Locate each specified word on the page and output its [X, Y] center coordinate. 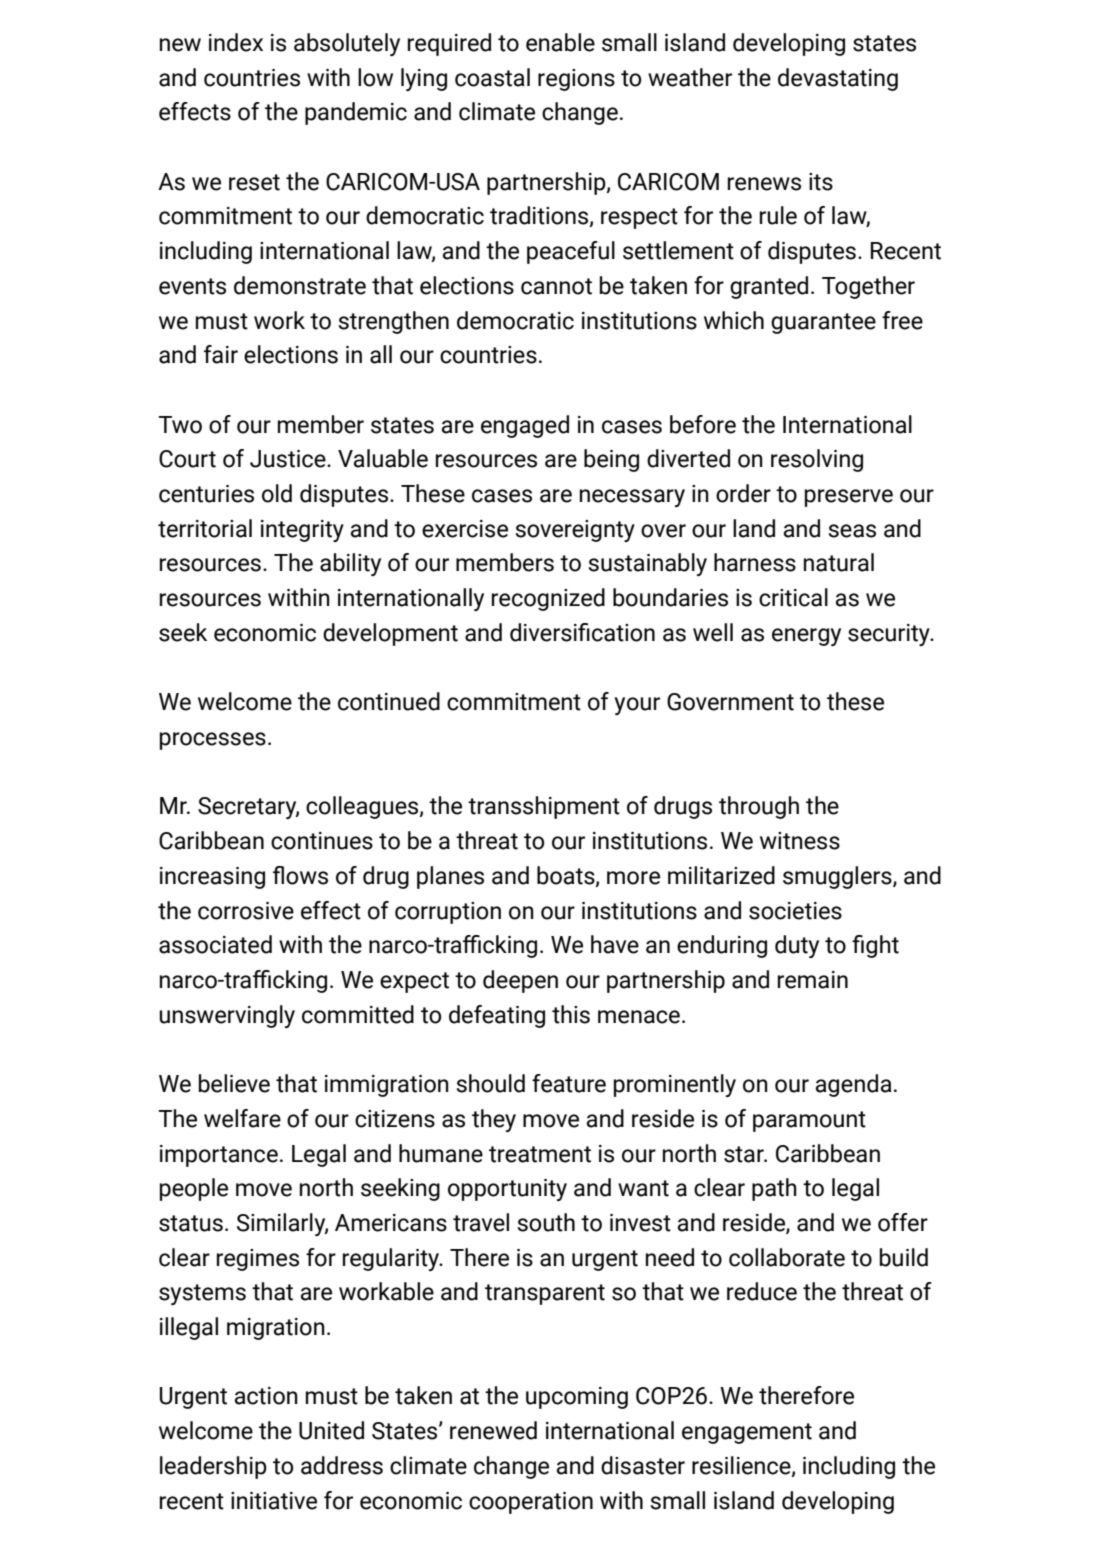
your [637, 706]
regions [576, 80]
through [759, 807]
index [236, 42]
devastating [838, 79]
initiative [274, 1501]
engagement [747, 1433]
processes [213, 741]
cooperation [531, 1503]
